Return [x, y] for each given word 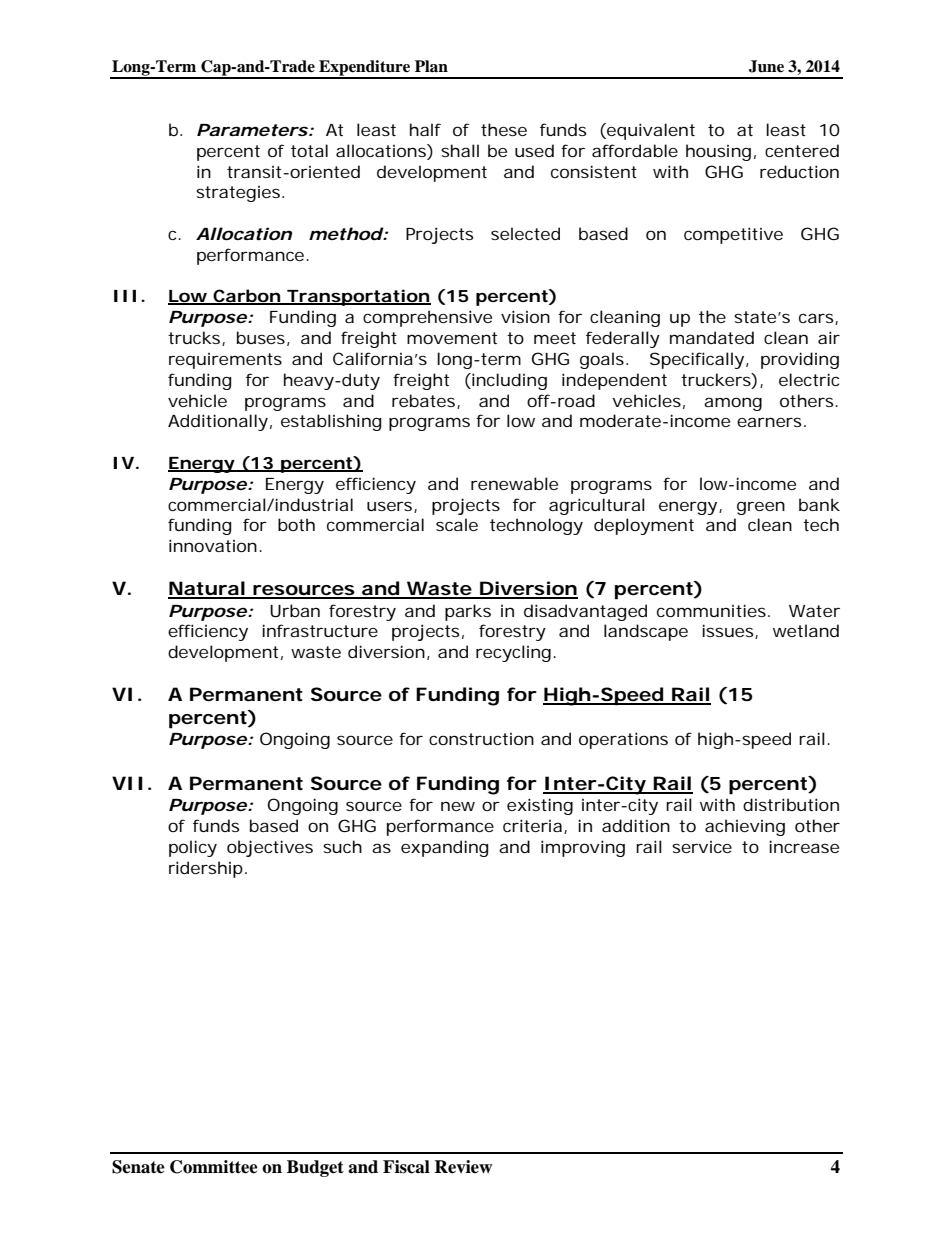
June [766, 66]
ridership [206, 869]
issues [729, 631]
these [504, 129]
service [702, 847]
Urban [295, 610]
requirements [225, 361]
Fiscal [406, 1167]
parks [468, 612]
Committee [214, 1167]
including [508, 381]
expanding [444, 848]
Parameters [252, 130]
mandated [712, 337]
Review [463, 1167]
